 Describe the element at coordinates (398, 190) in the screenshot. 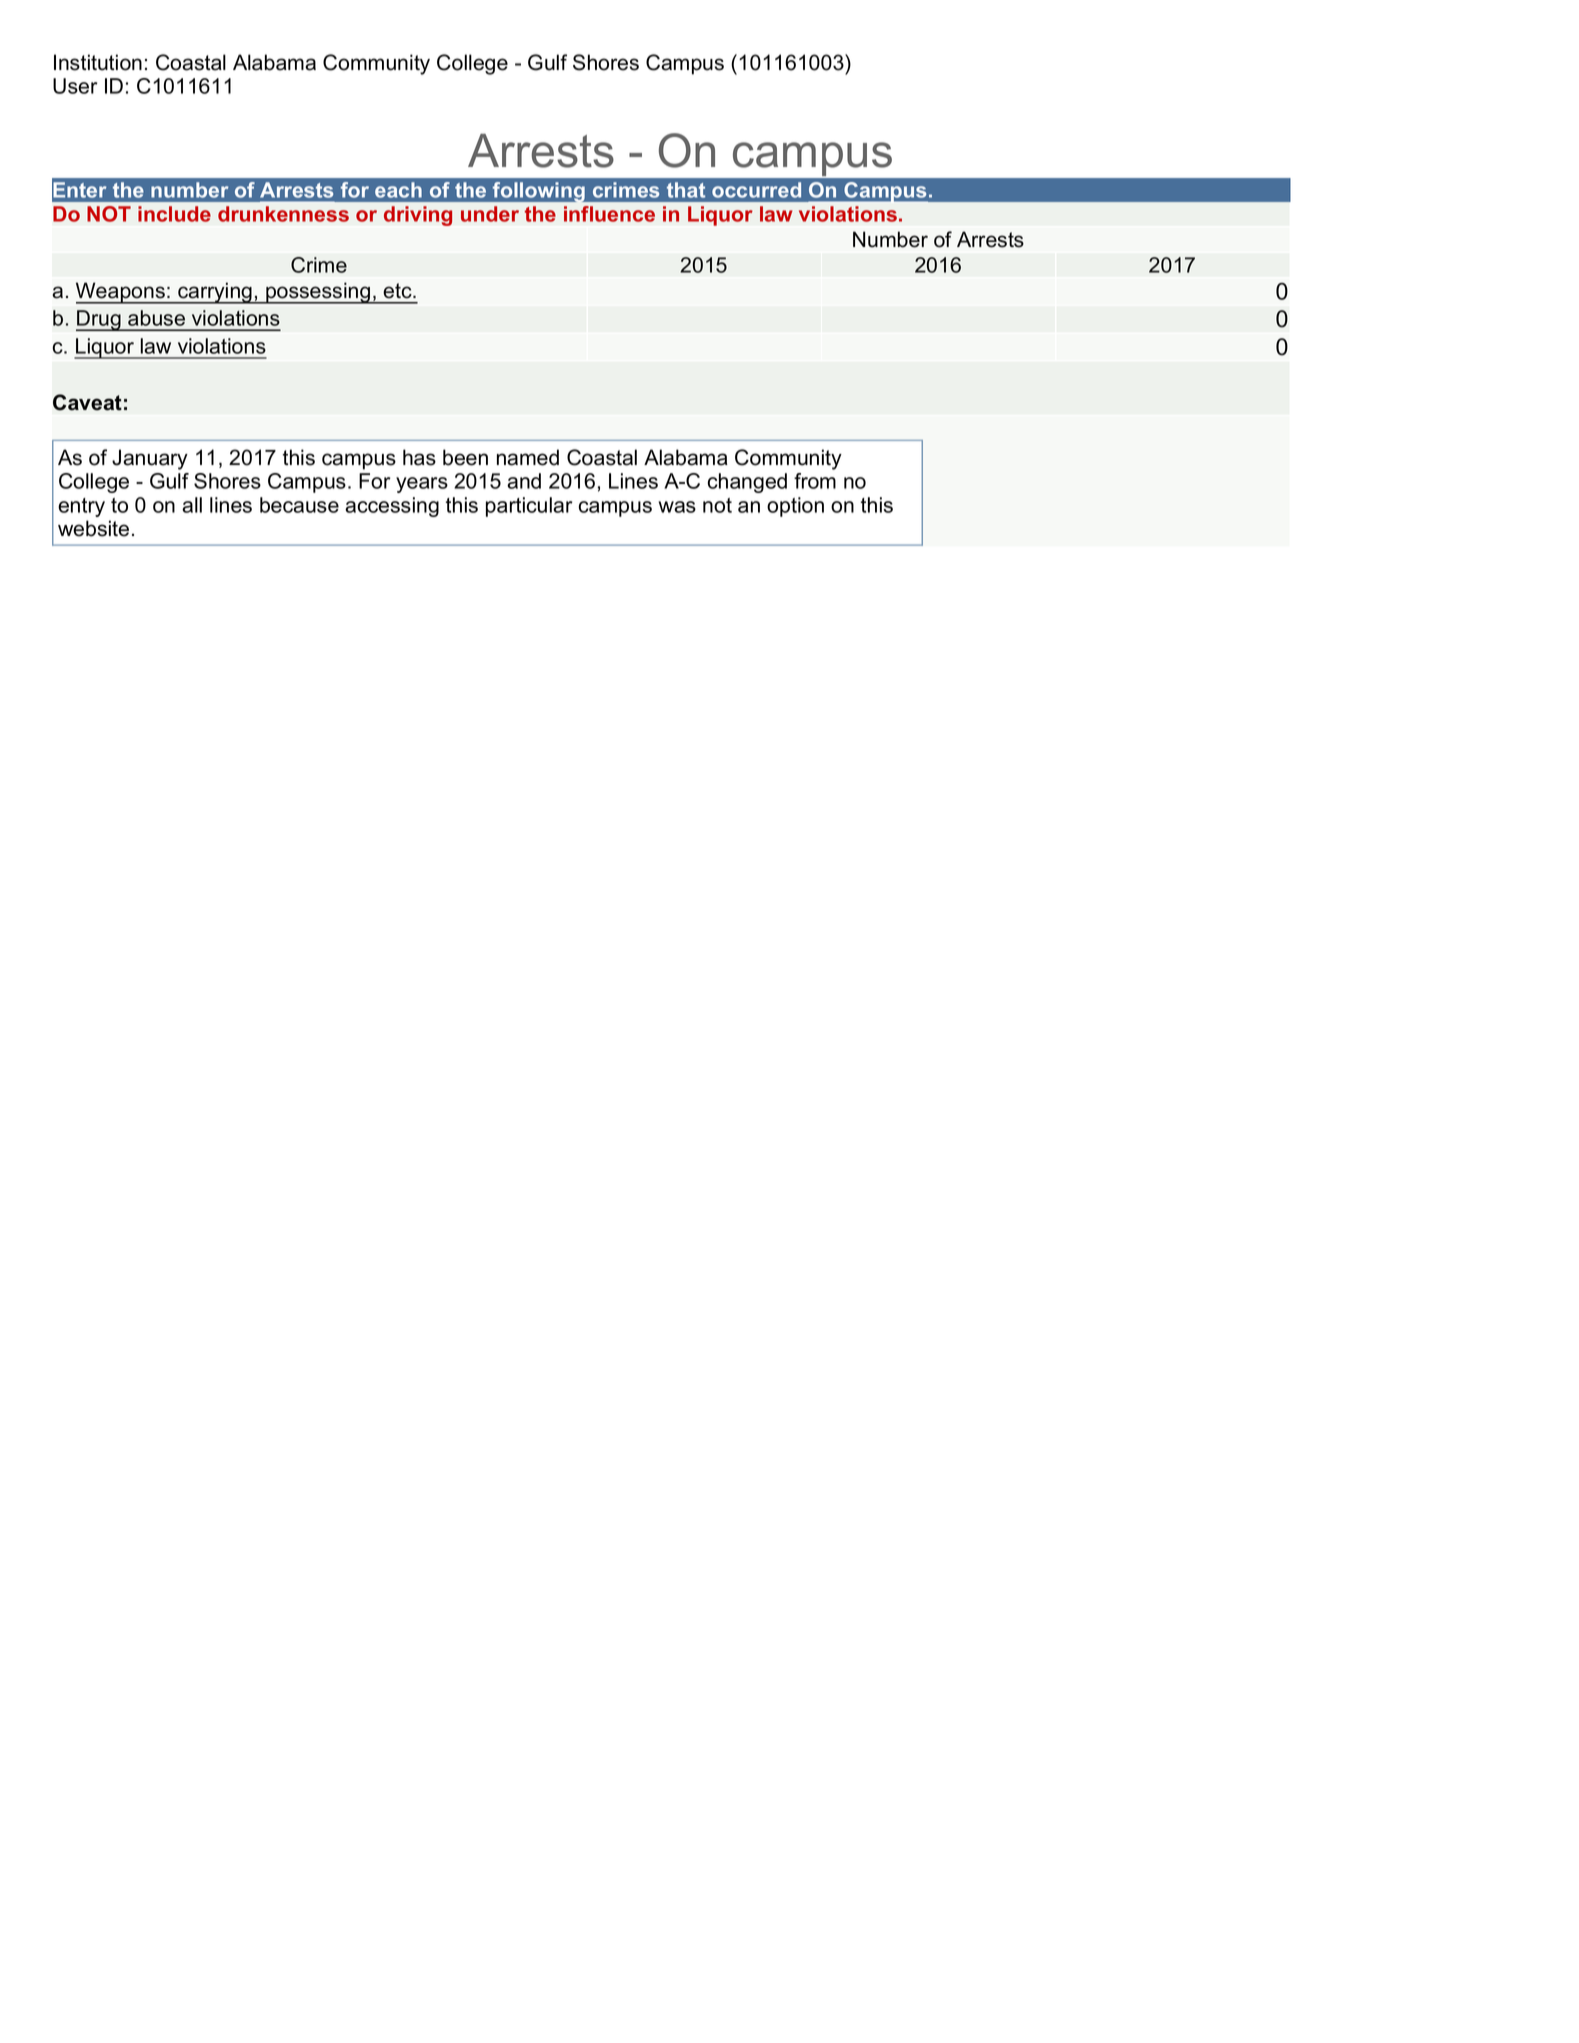

I see `each` at that location.
